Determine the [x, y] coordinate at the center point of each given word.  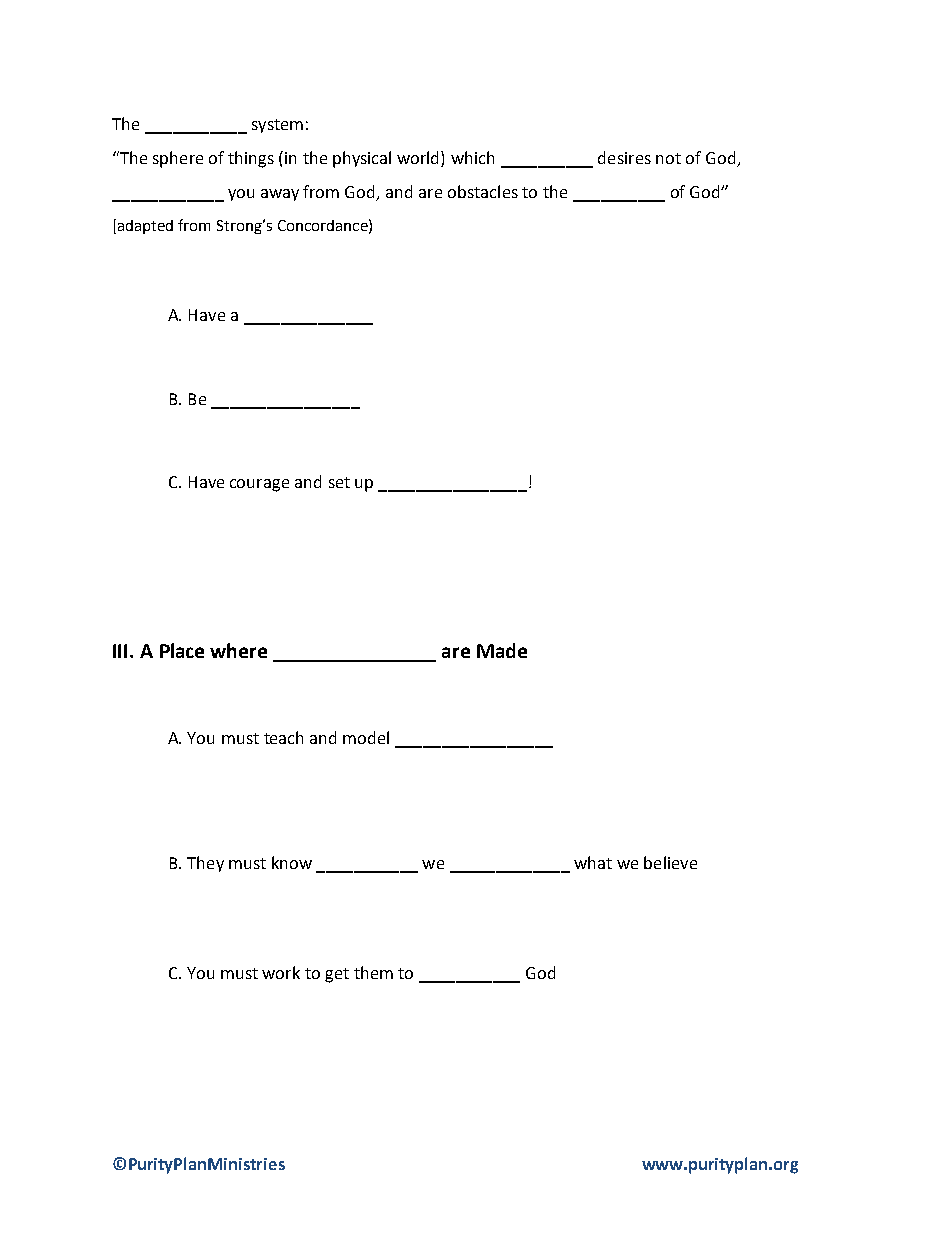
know [292, 862]
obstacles [483, 191]
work [281, 972]
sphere [178, 159]
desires [624, 157]
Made [502, 650]
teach [283, 737]
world [419, 157]
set [339, 482]
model [366, 737]
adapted [145, 227]
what [593, 862]
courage [259, 485]
